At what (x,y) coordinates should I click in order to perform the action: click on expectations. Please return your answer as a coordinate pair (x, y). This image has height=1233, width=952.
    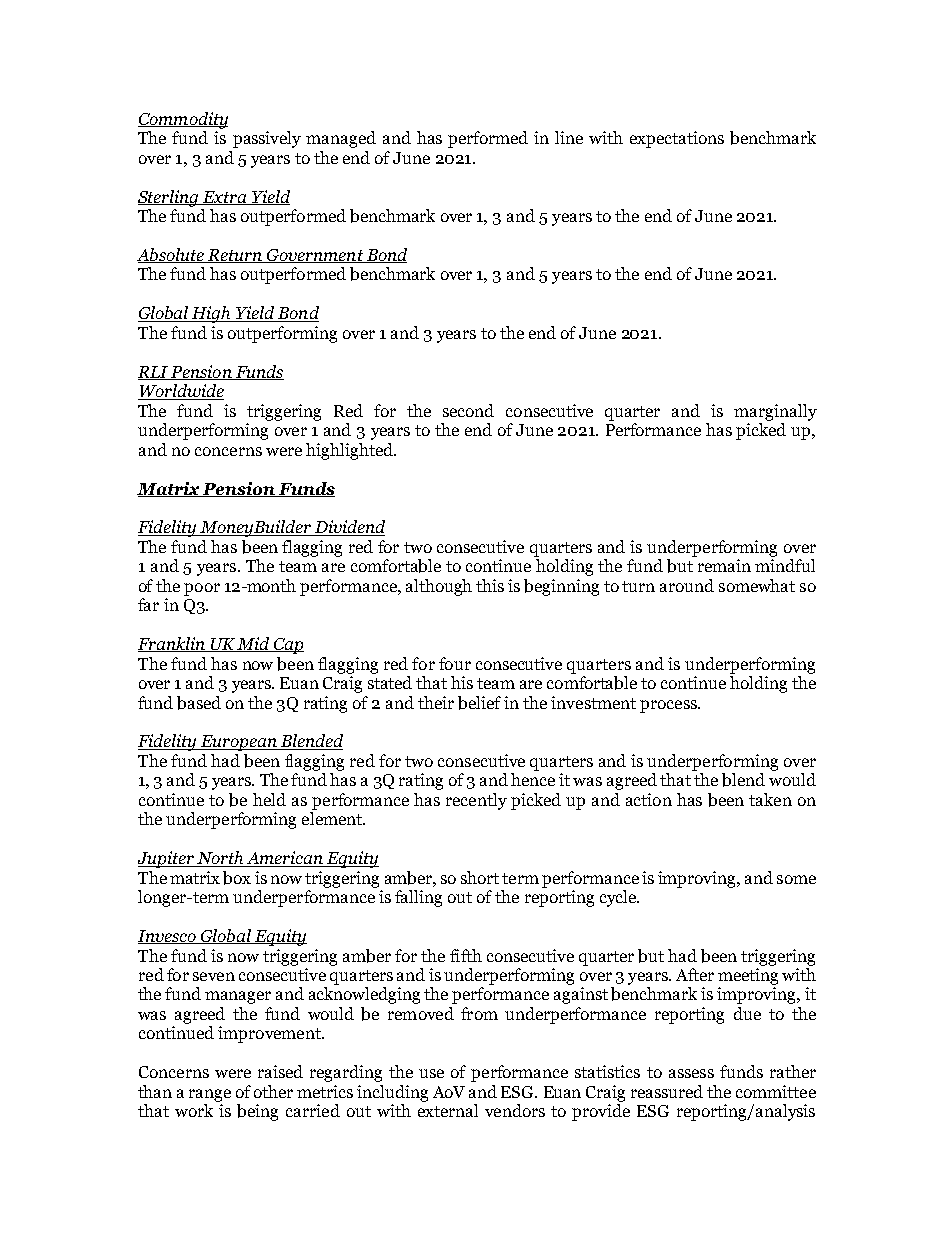
    Looking at the image, I should click on (677, 139).
